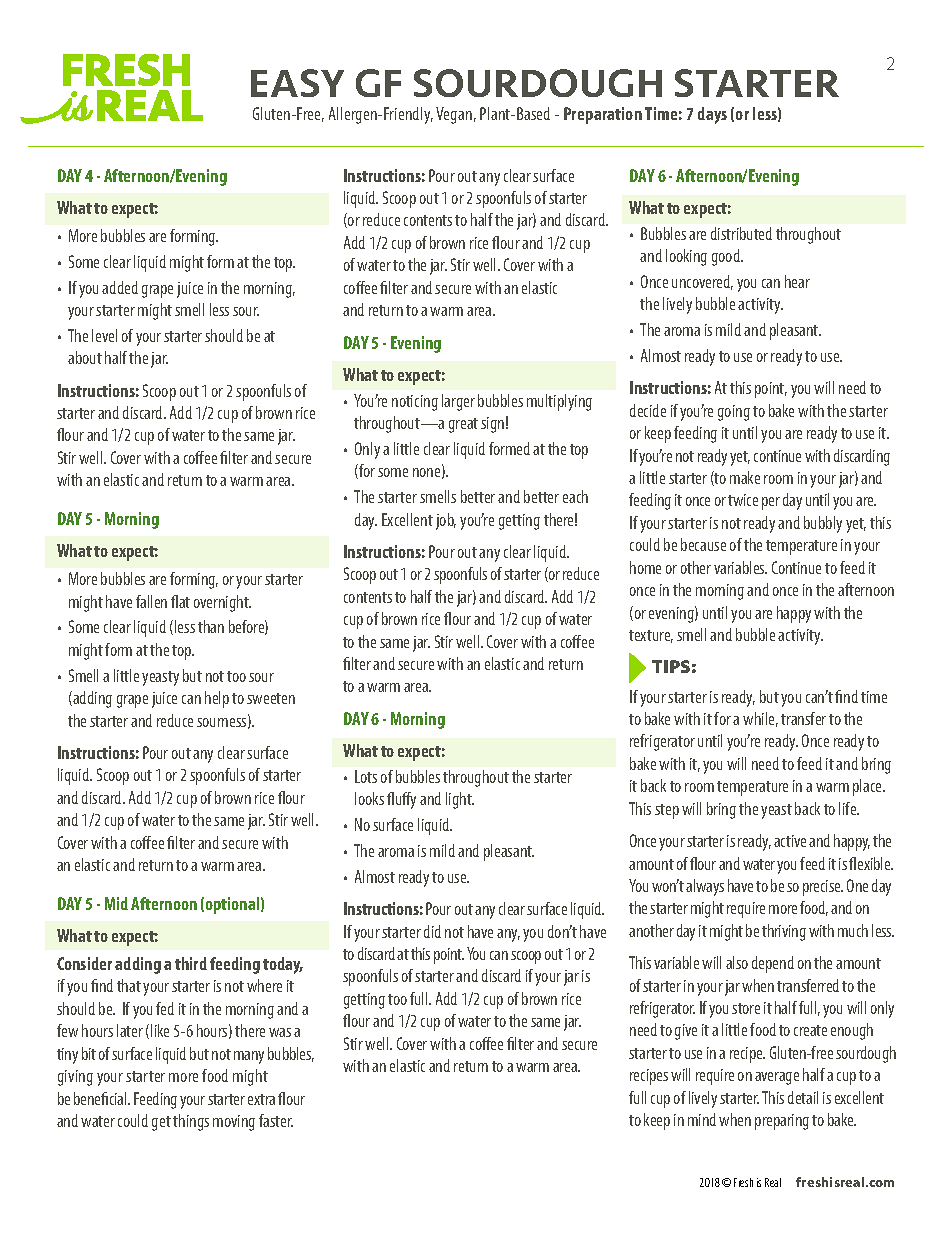  What do you see at coordinates (454, 115) in the screenshot?
I see `Vegan` at bounding box center [454, 115].
